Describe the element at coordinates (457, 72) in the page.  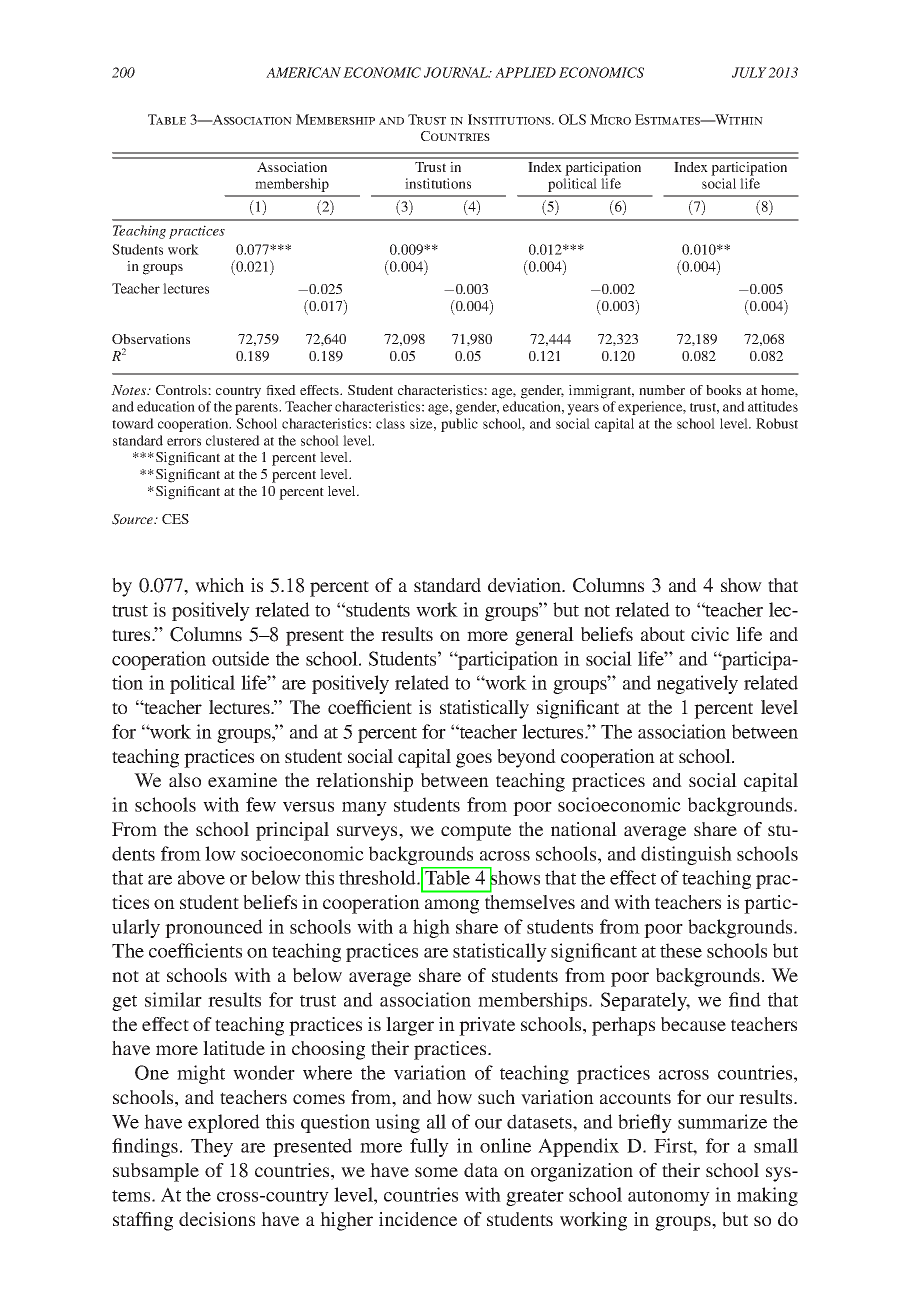
I see `Journal` at that location.
